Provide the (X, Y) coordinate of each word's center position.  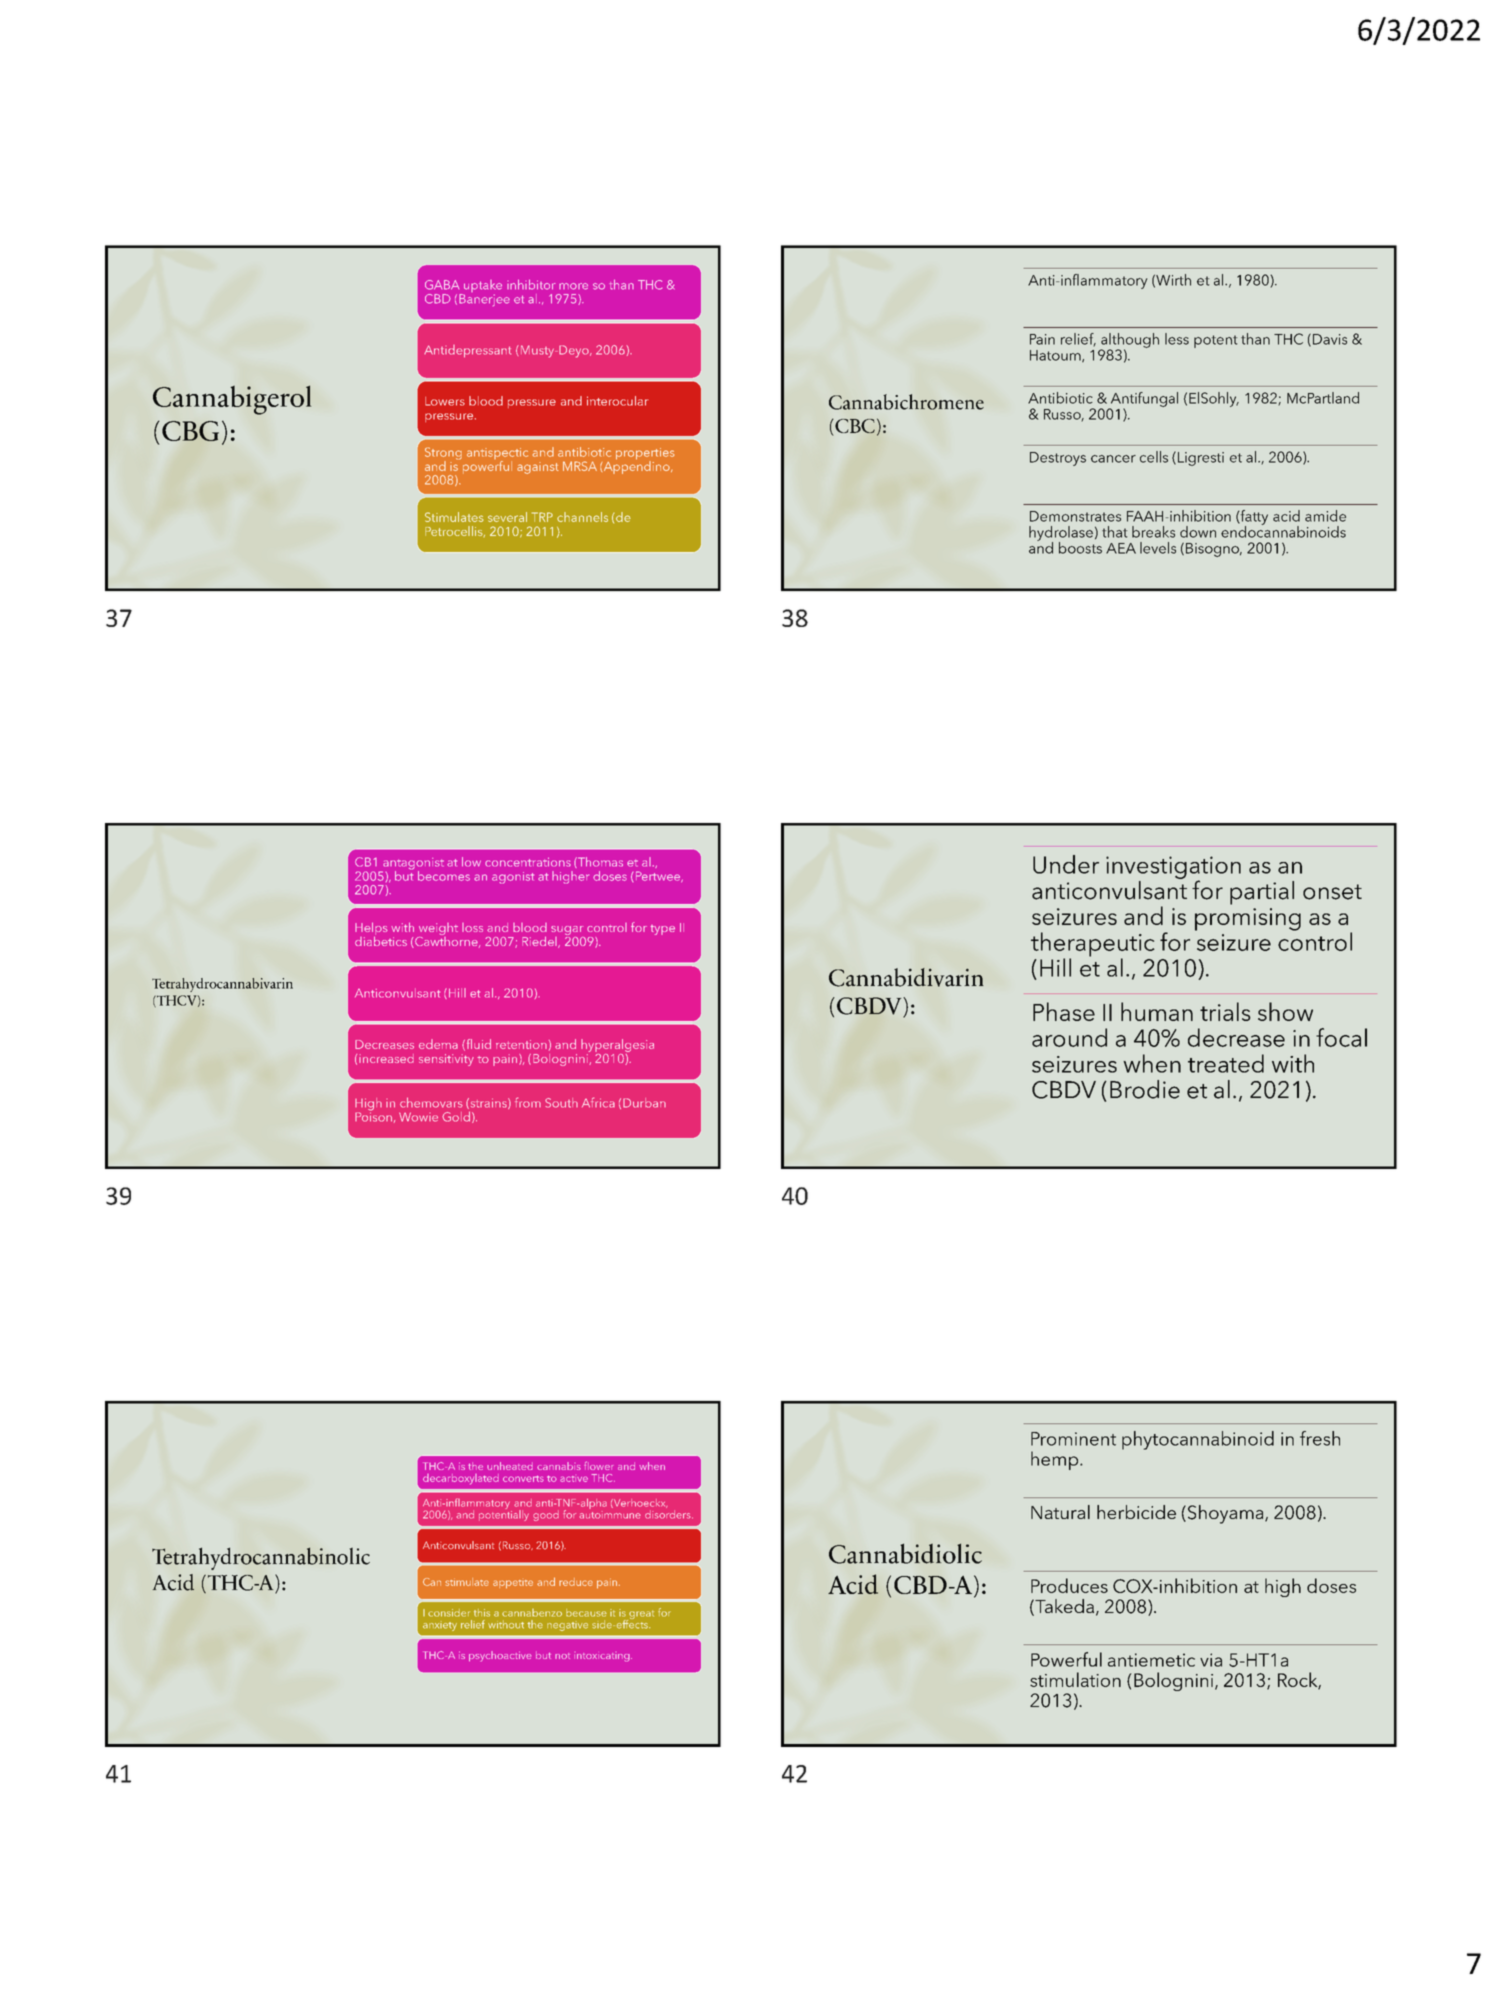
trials (1225, 1011)
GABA (442, 285)
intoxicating (603, 1657)
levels (1158, 548)
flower (598, 1465)
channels (582, 517)
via (1211, 1660)
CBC (854, 426)
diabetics (381, 940)
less (1177, 339)
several (507, 517)
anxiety (440, 1626)
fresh (1320, 1438)
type (662, 930)
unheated (510, 1466)
